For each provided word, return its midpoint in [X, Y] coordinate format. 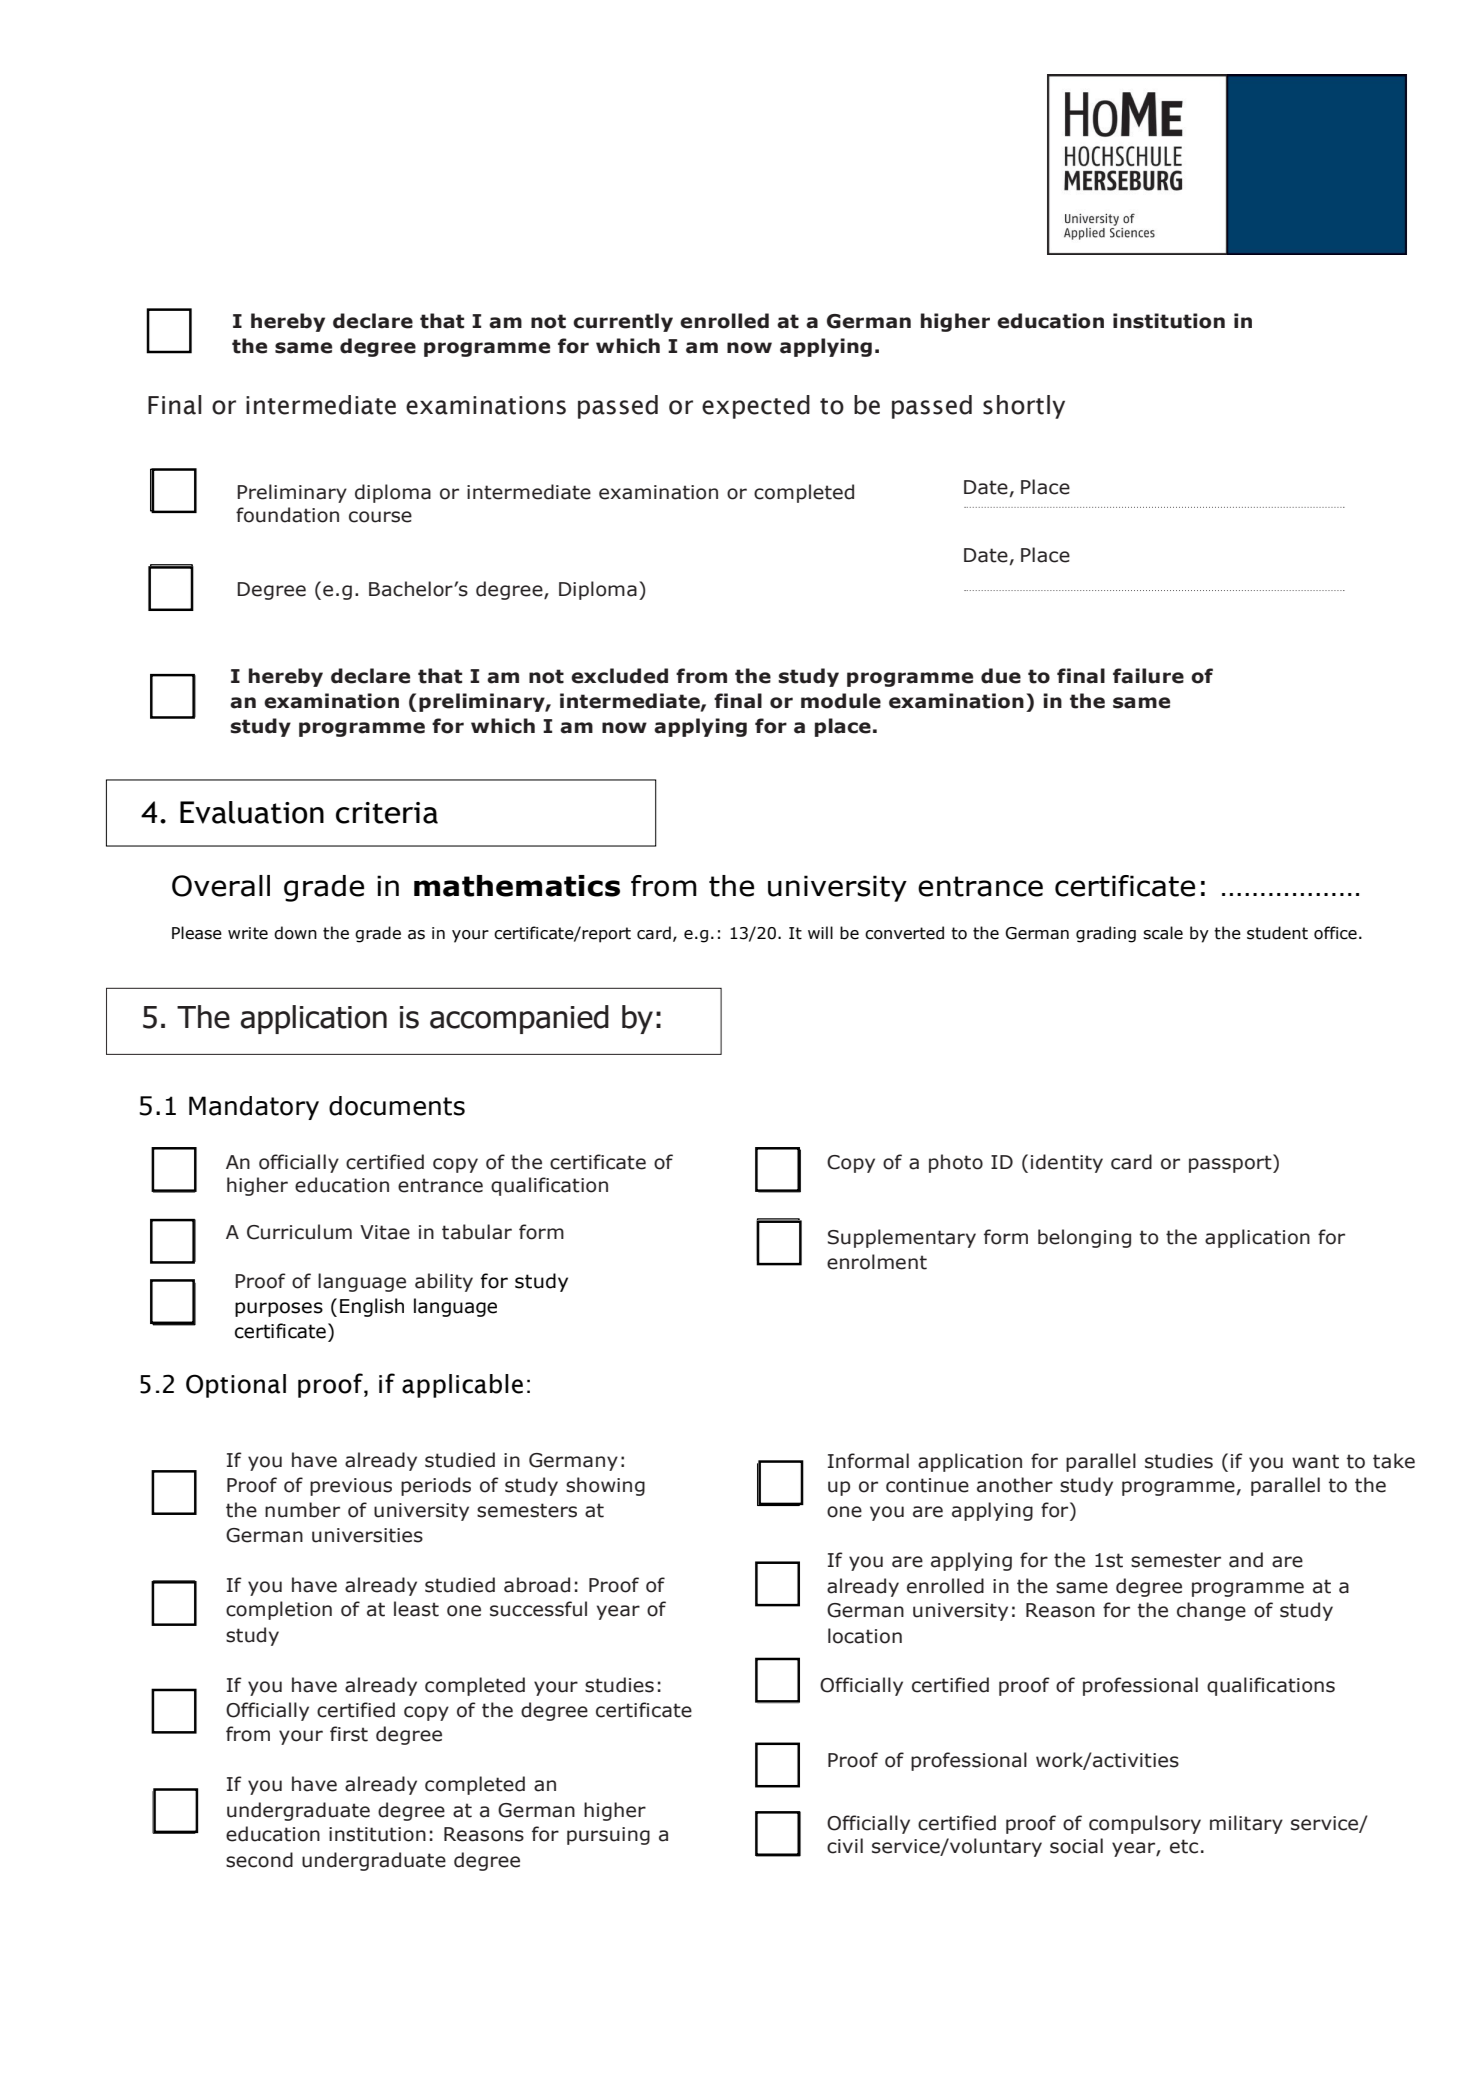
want [1315, 1461]
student [1277, 933]
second [259, 1860]
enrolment [877, 1262]
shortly [1024, 407]
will [820, 932]
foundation [287, 515]
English [372, 1307]
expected [756, 407]
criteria [387, 813]
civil [845, 1846]
